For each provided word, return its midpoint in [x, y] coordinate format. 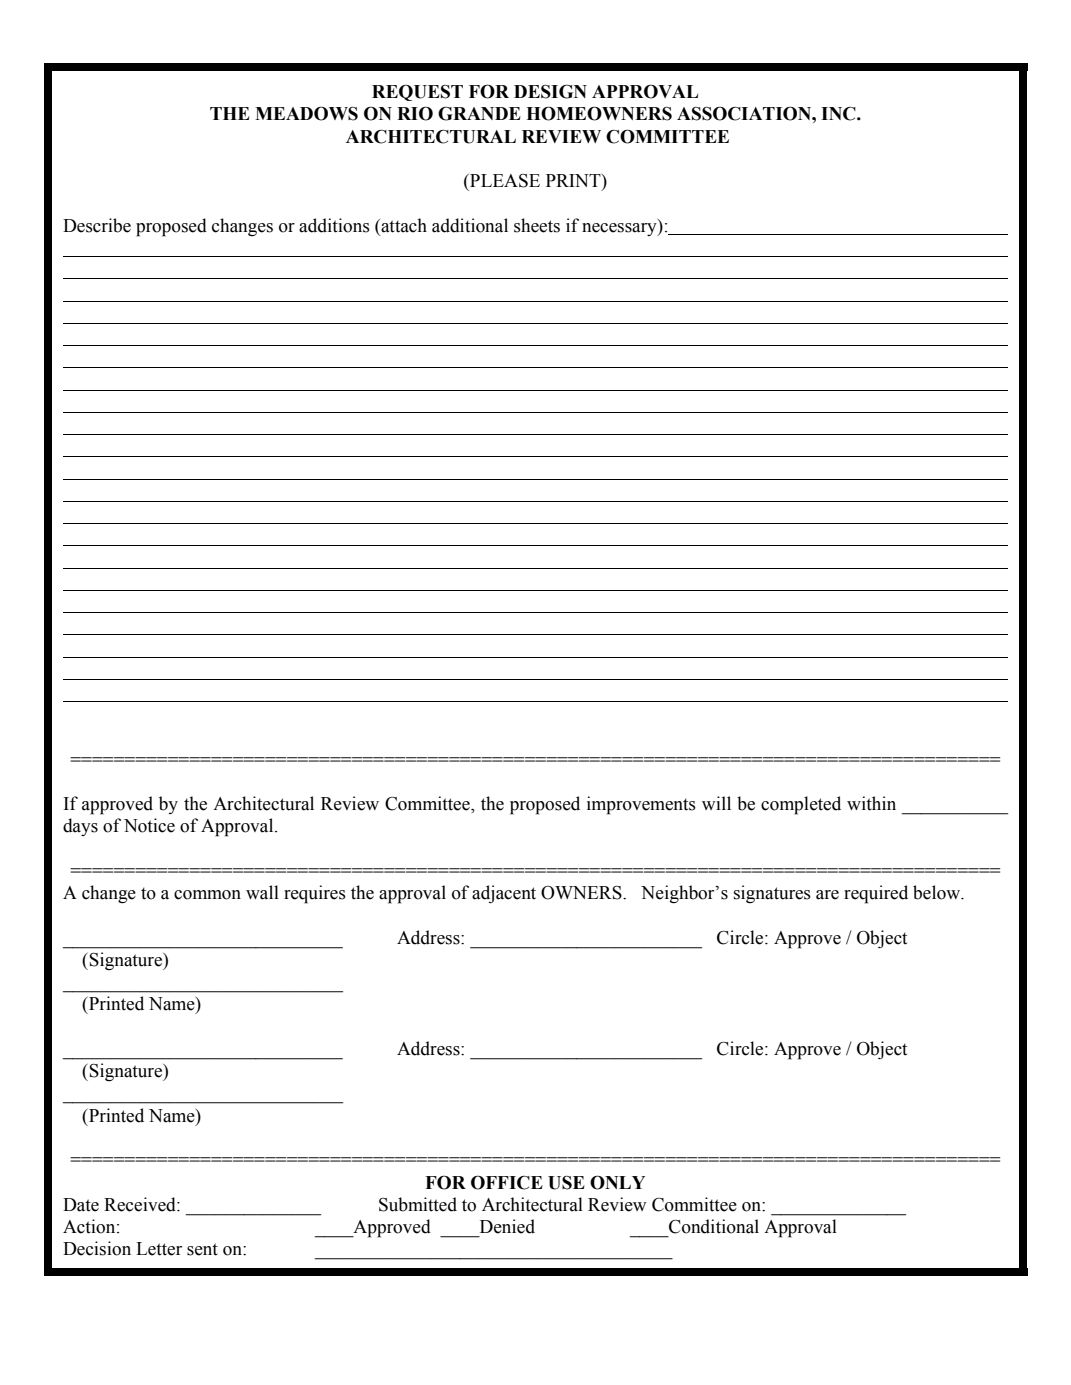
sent [202, 1249]
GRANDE [479, 113]
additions [334, 225]
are [827, 895]
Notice [149, 825]
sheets [537, 225]
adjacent [504, 894]
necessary [620, 229]
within [871, 803]
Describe [97, 225]
